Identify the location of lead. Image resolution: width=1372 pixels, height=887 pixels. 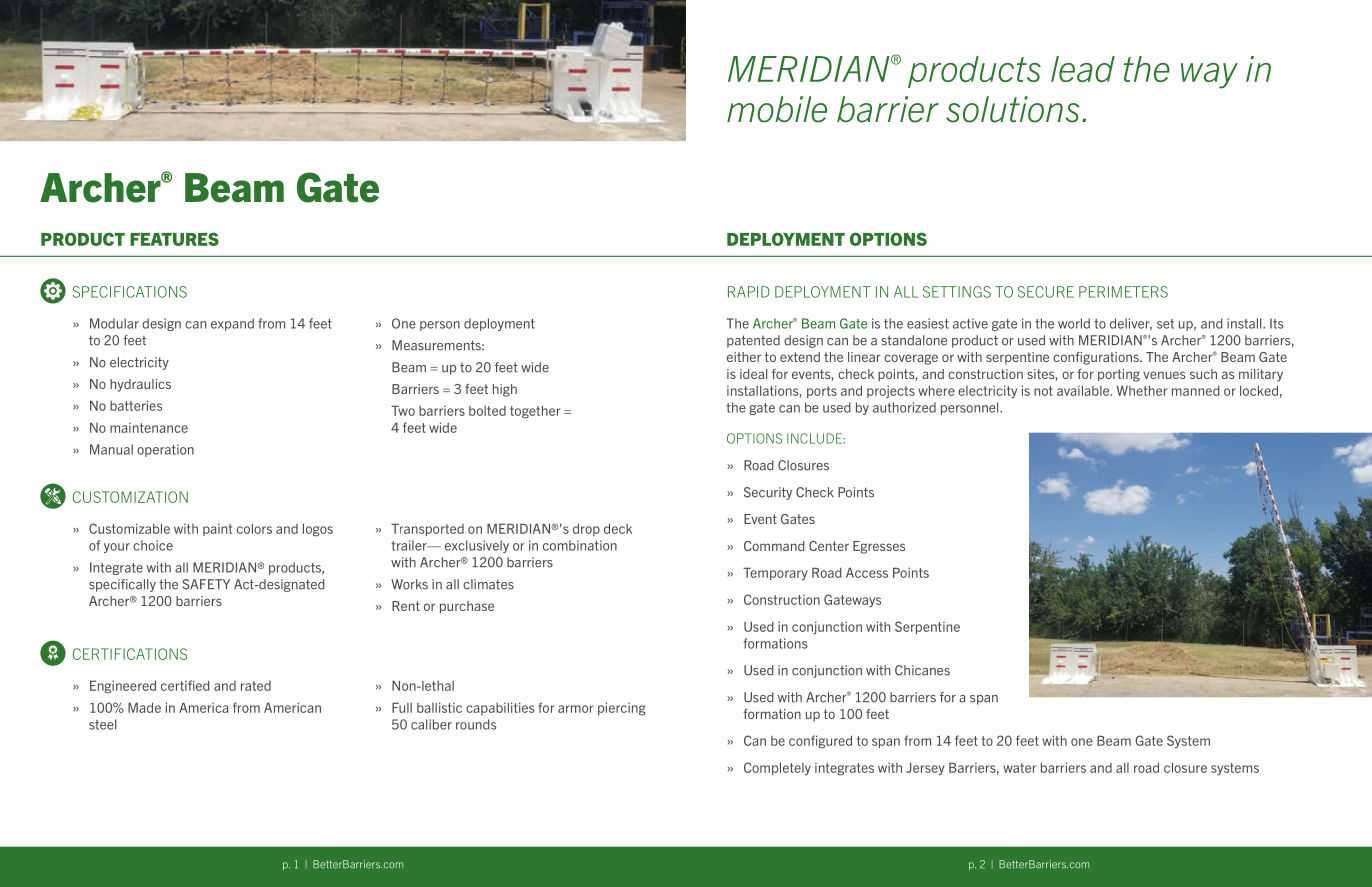
(1083, 69).
